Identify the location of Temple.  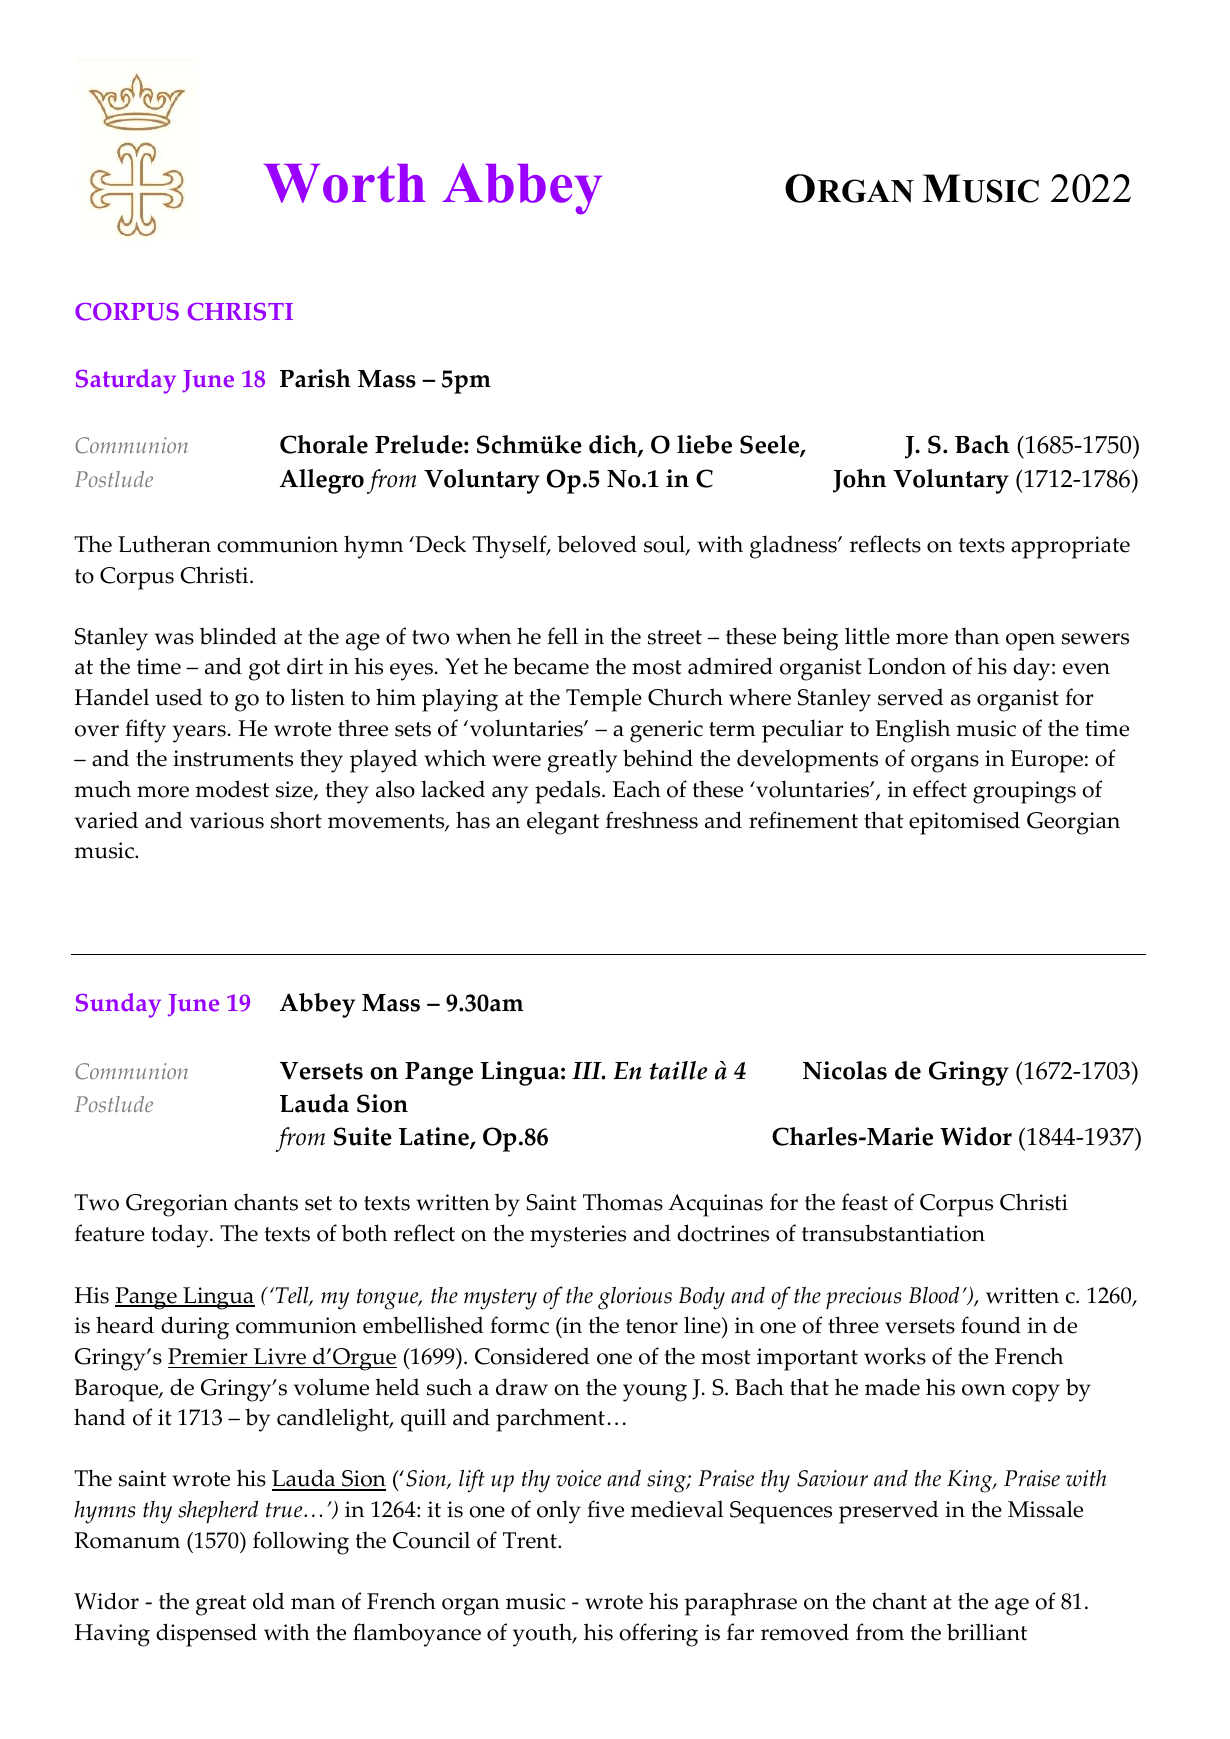
(604, 700).
